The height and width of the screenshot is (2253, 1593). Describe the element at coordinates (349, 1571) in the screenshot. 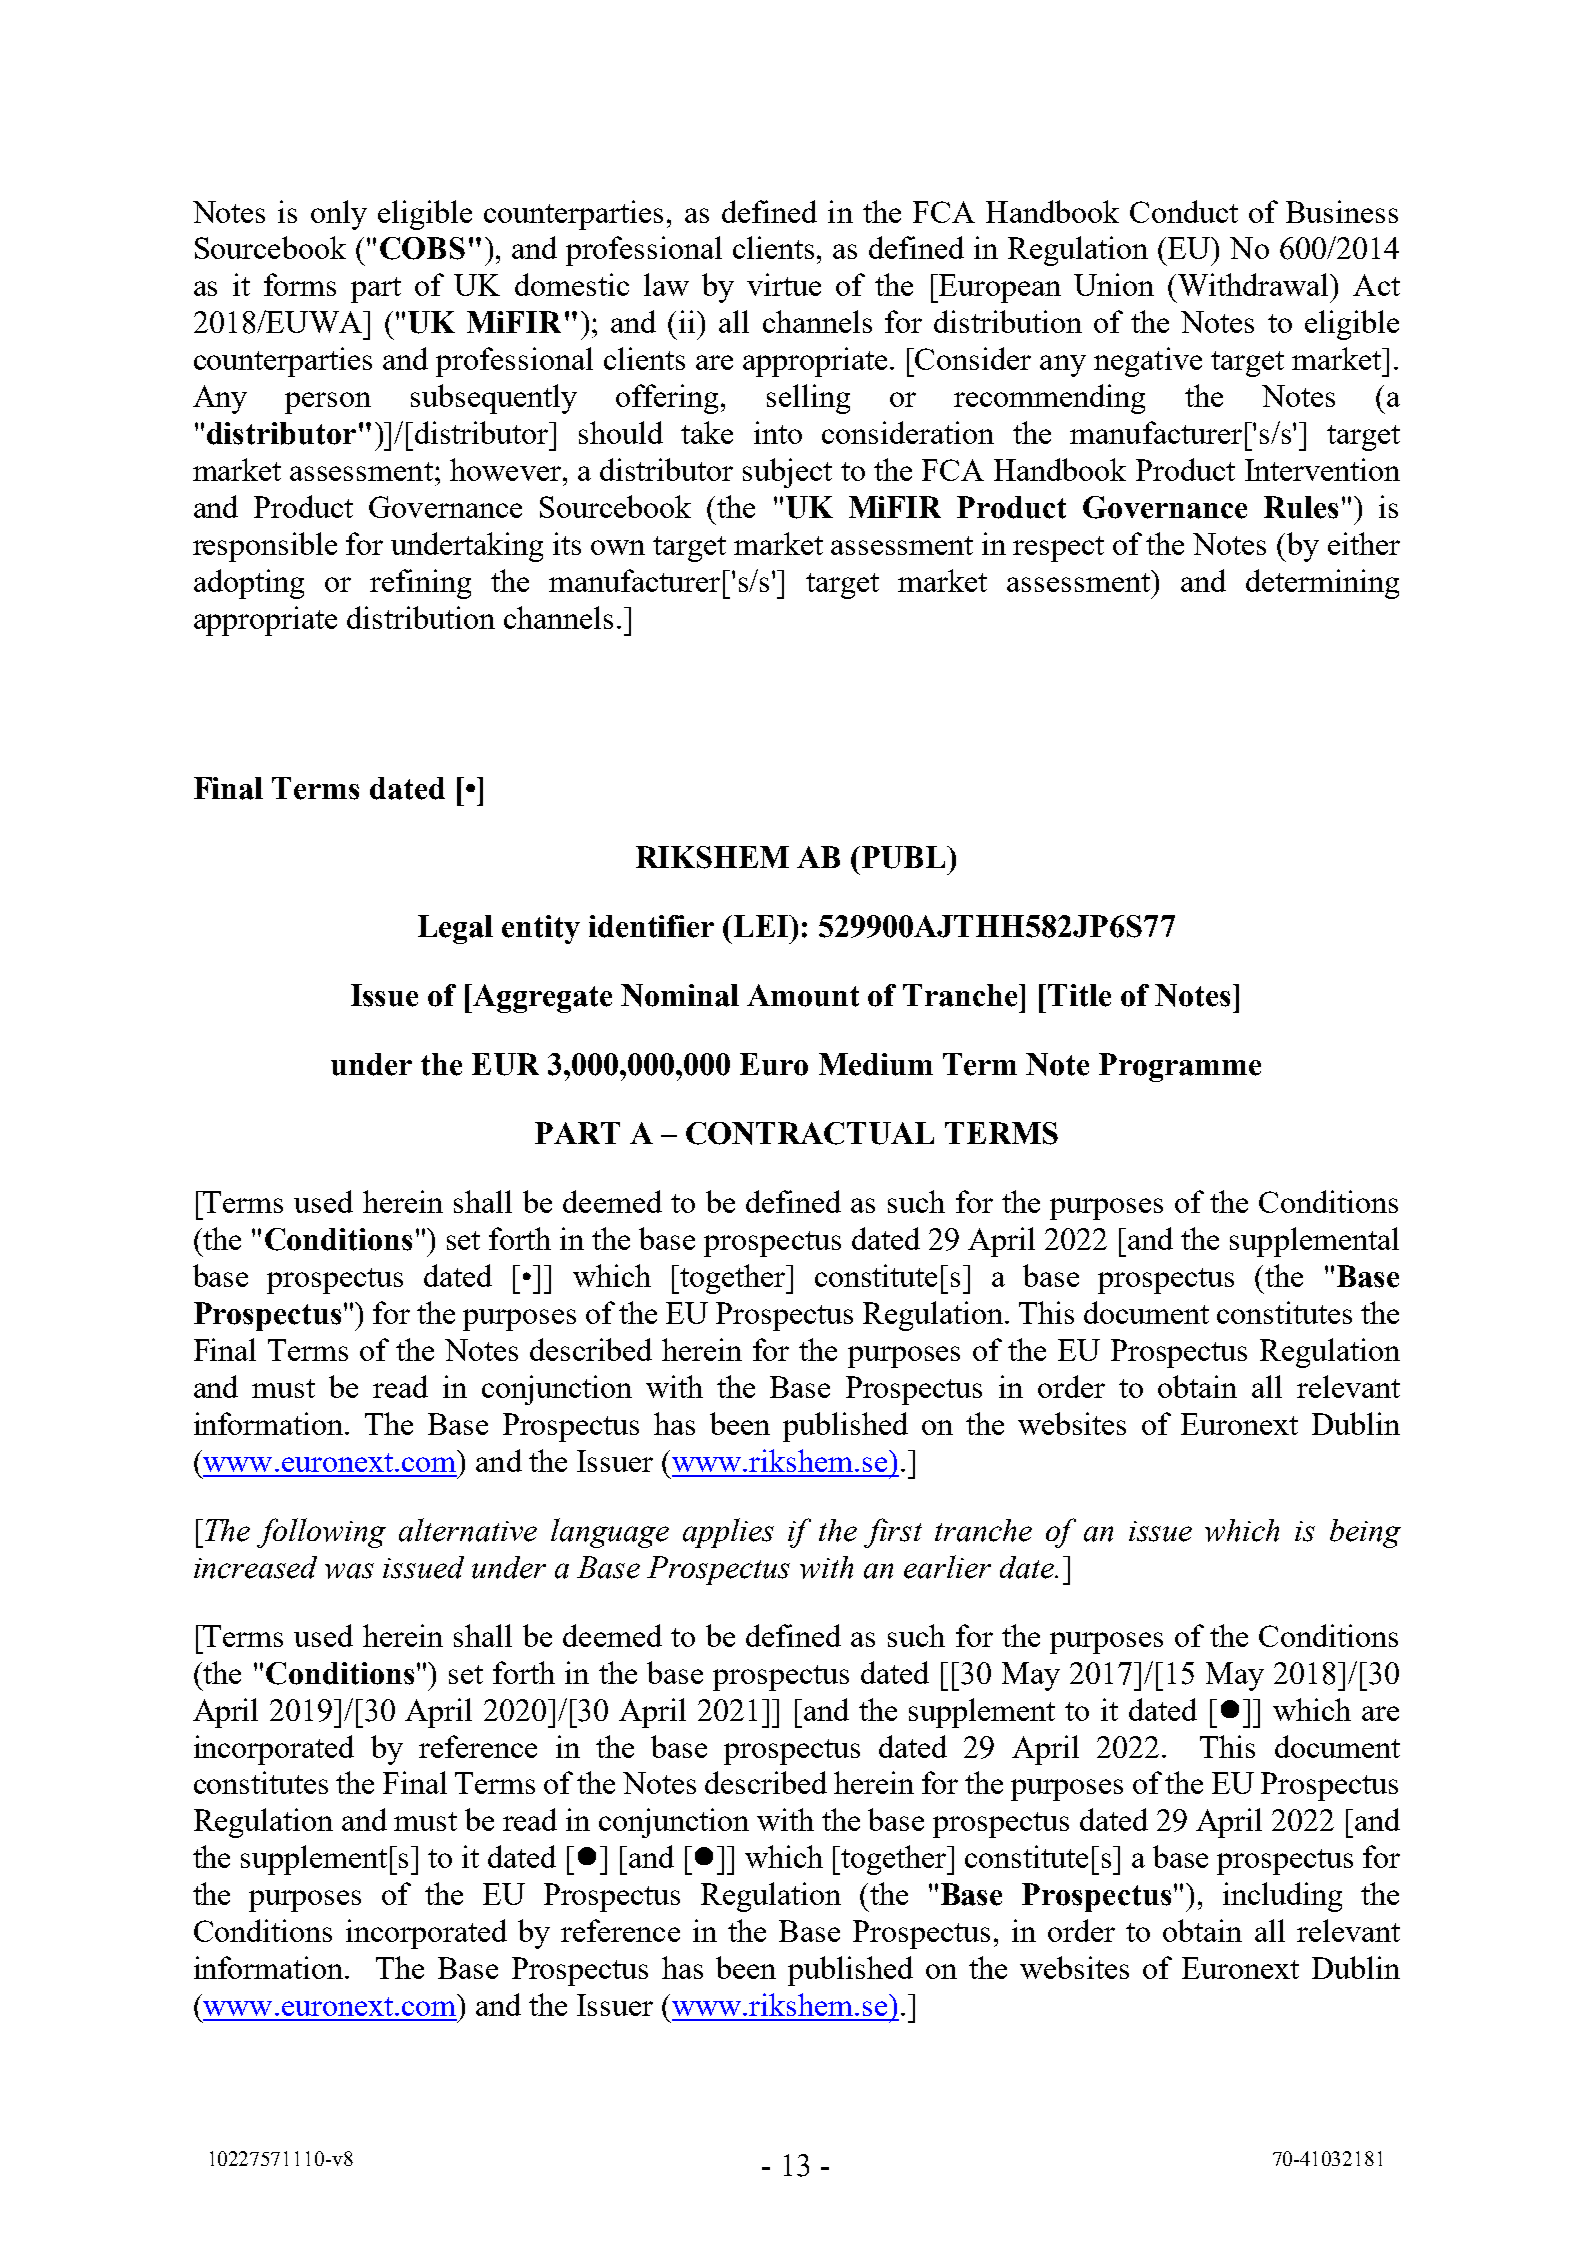

I see `was` at that location.
